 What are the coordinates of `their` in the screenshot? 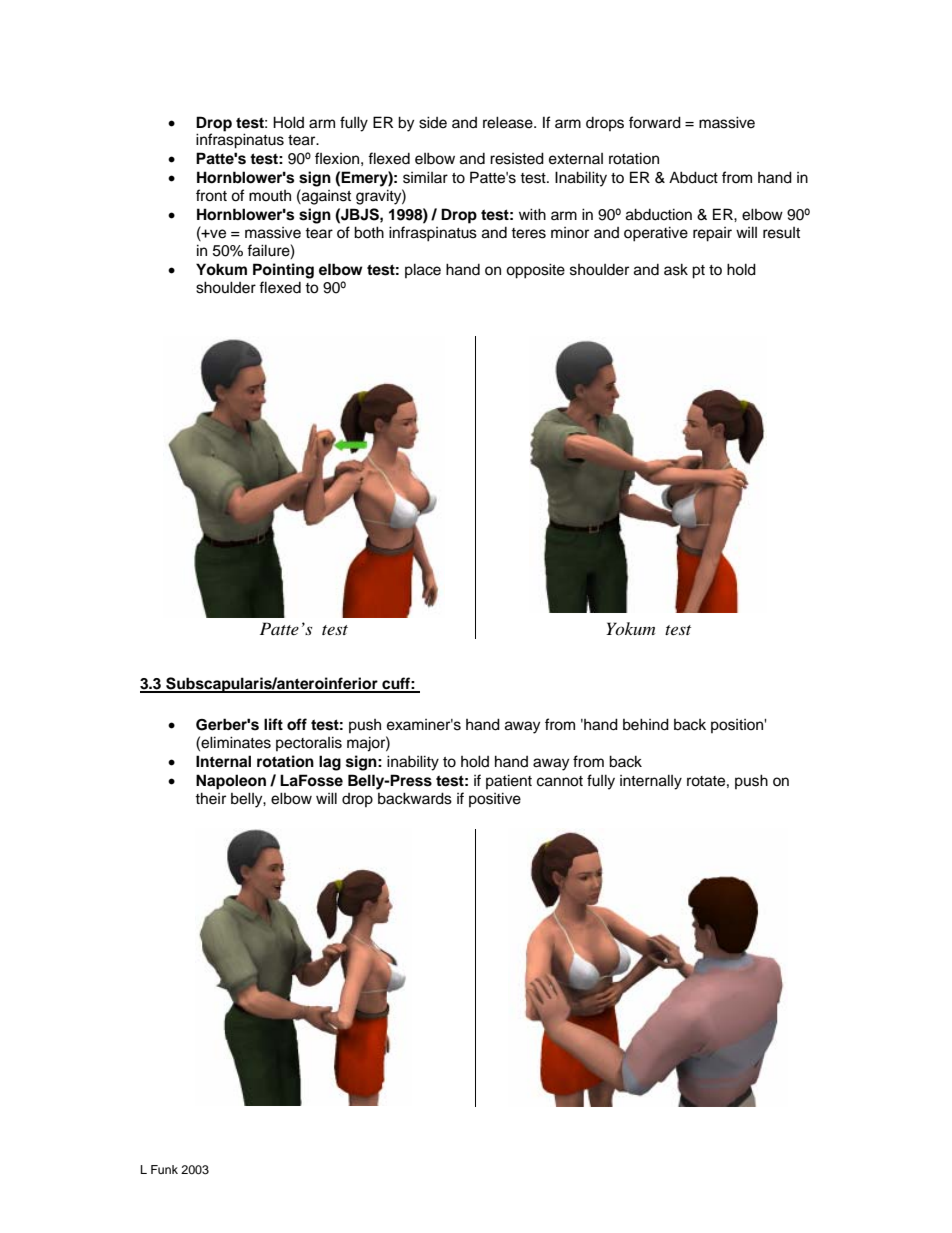 It's located at (210, 798).
